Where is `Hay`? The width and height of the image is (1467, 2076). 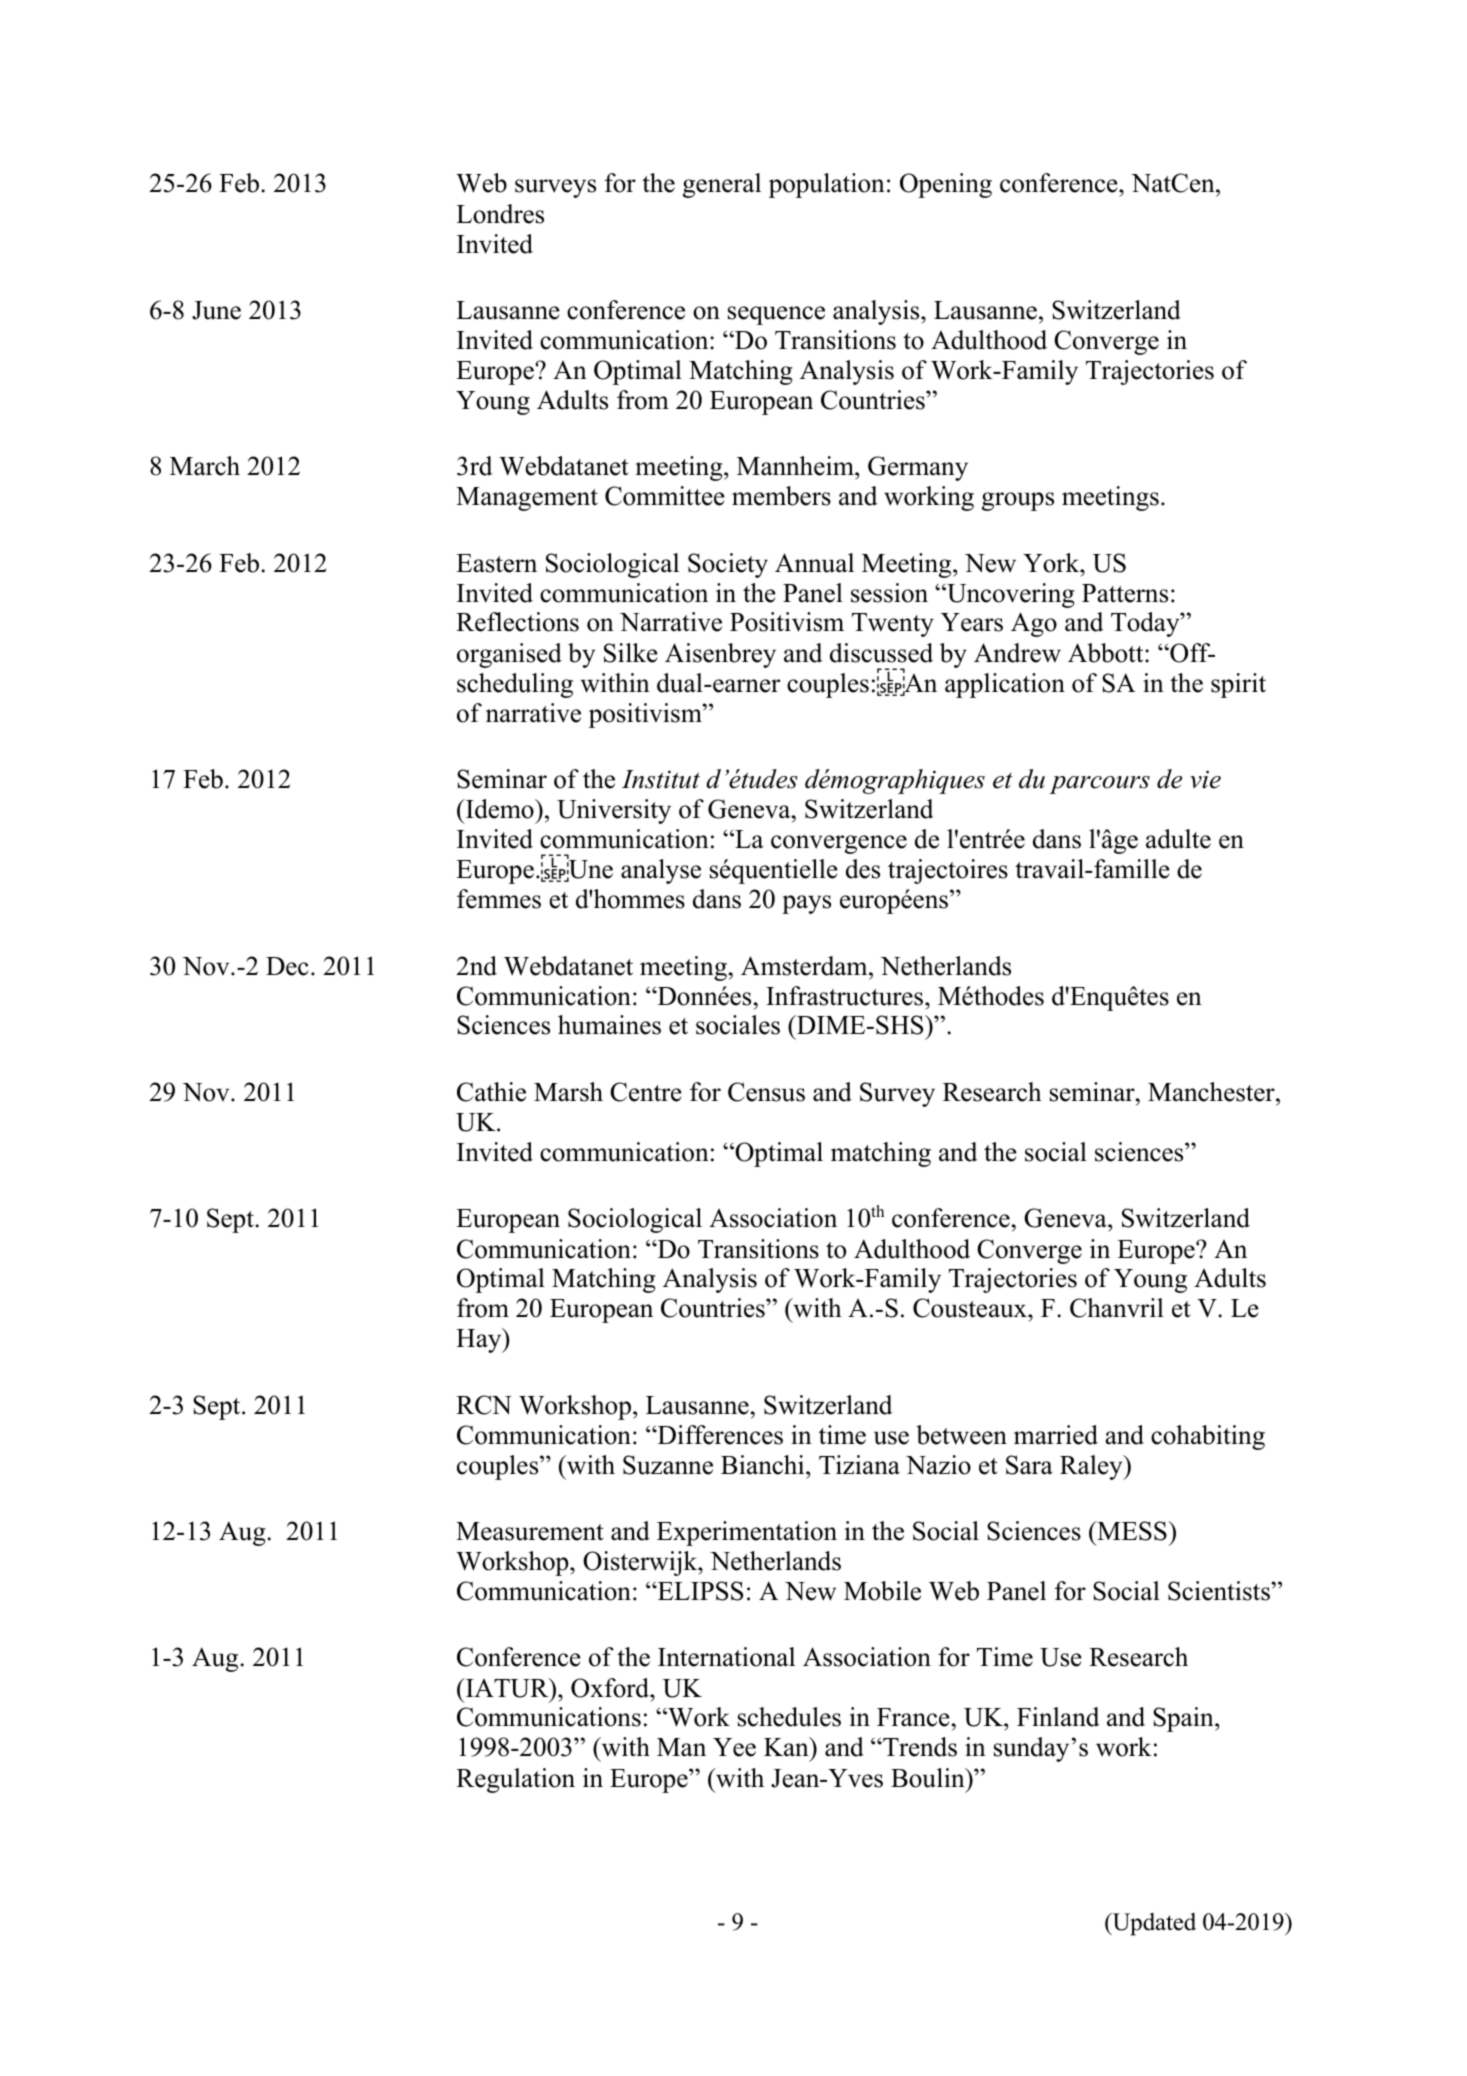
Hay is located at coordinates (480, 1340).
